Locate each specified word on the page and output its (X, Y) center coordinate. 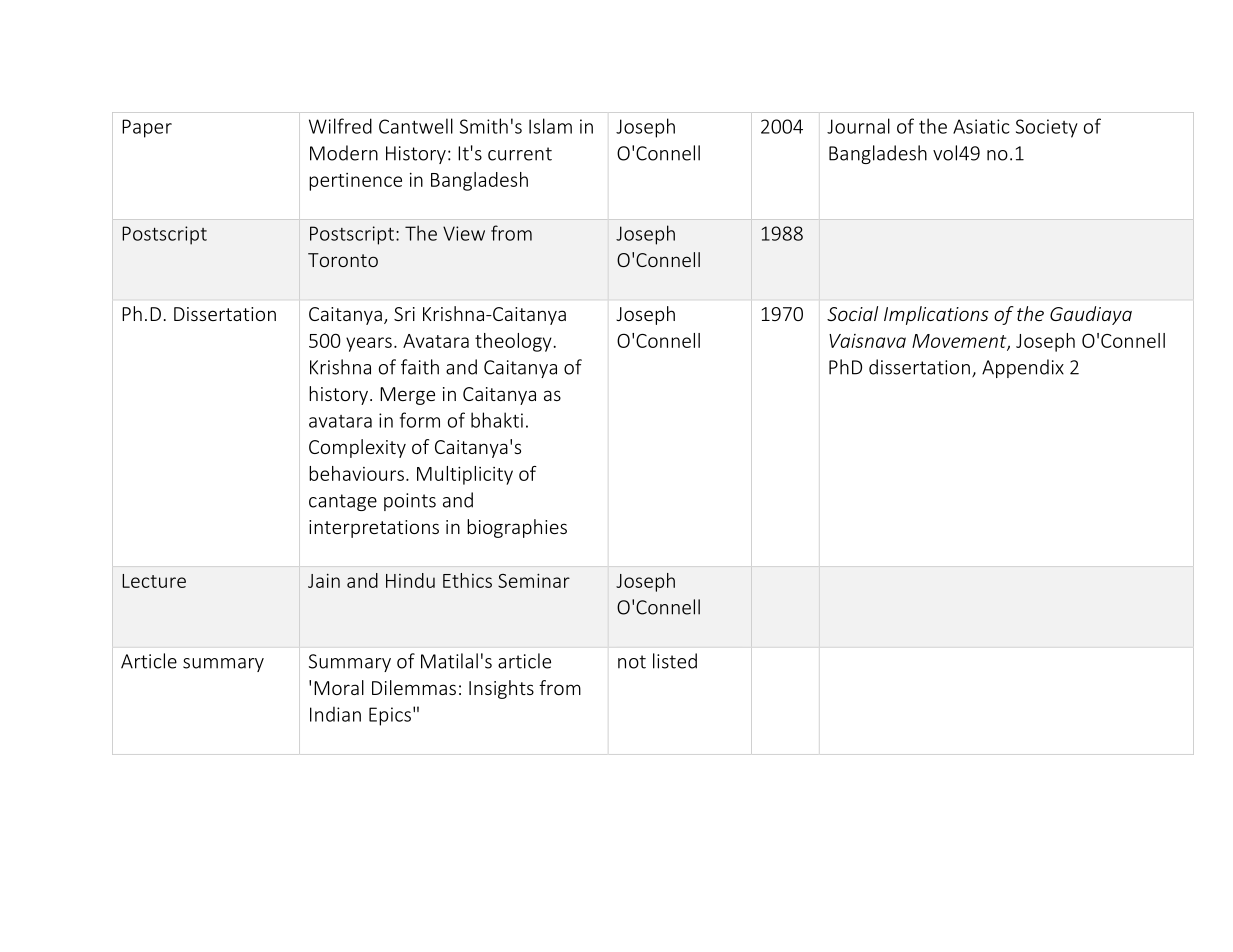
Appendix (1023, 368)
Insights (501, 689)
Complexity (357, 448)
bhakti (497, 420)
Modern (344, 153)
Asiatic (981, 126)
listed (675, 661)
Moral (339, 687)
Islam (550, 126)
